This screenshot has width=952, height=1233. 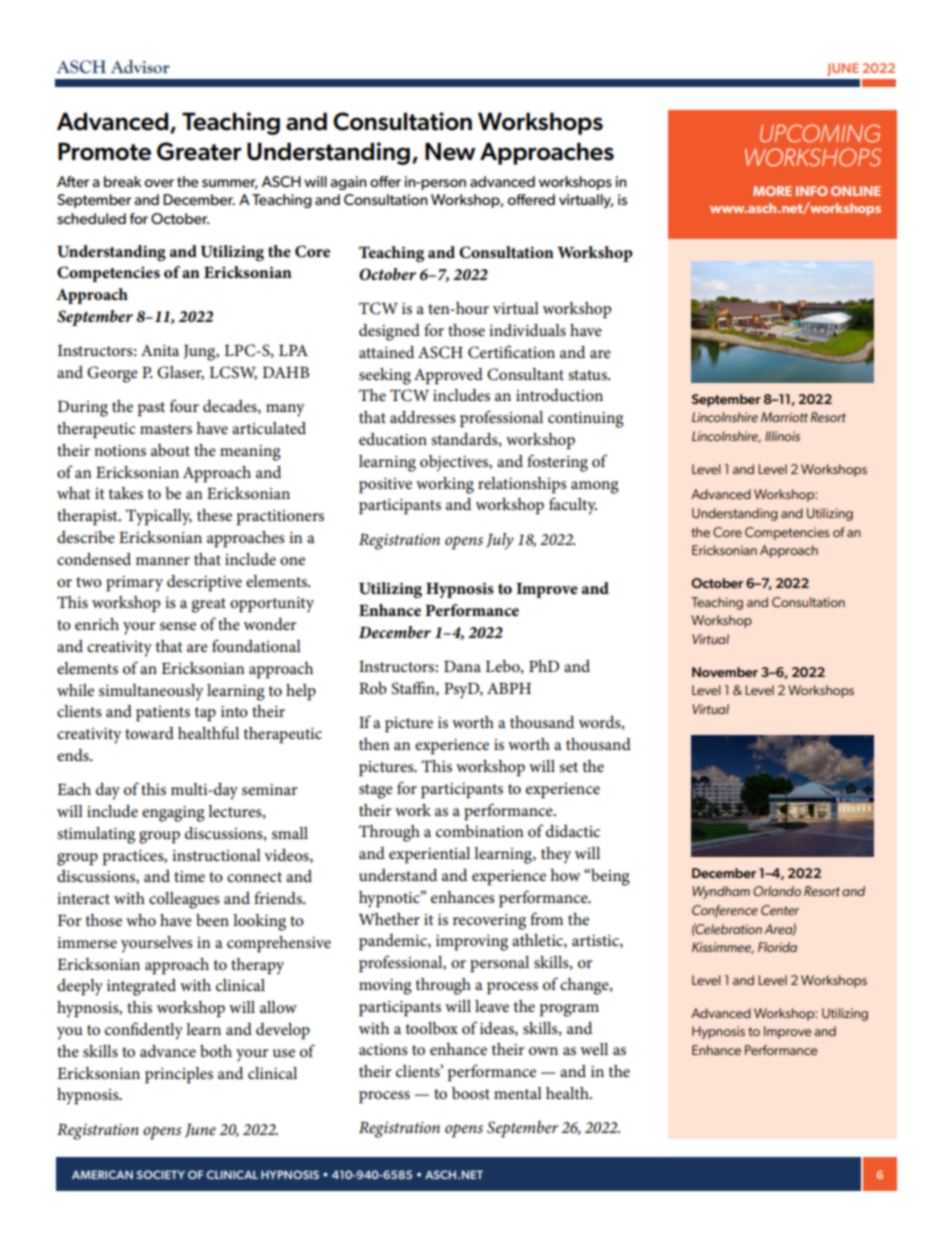 What do you see at coordinates (450, 151) in the screenshot?
I see `New` at bounding box center [450, 151].
